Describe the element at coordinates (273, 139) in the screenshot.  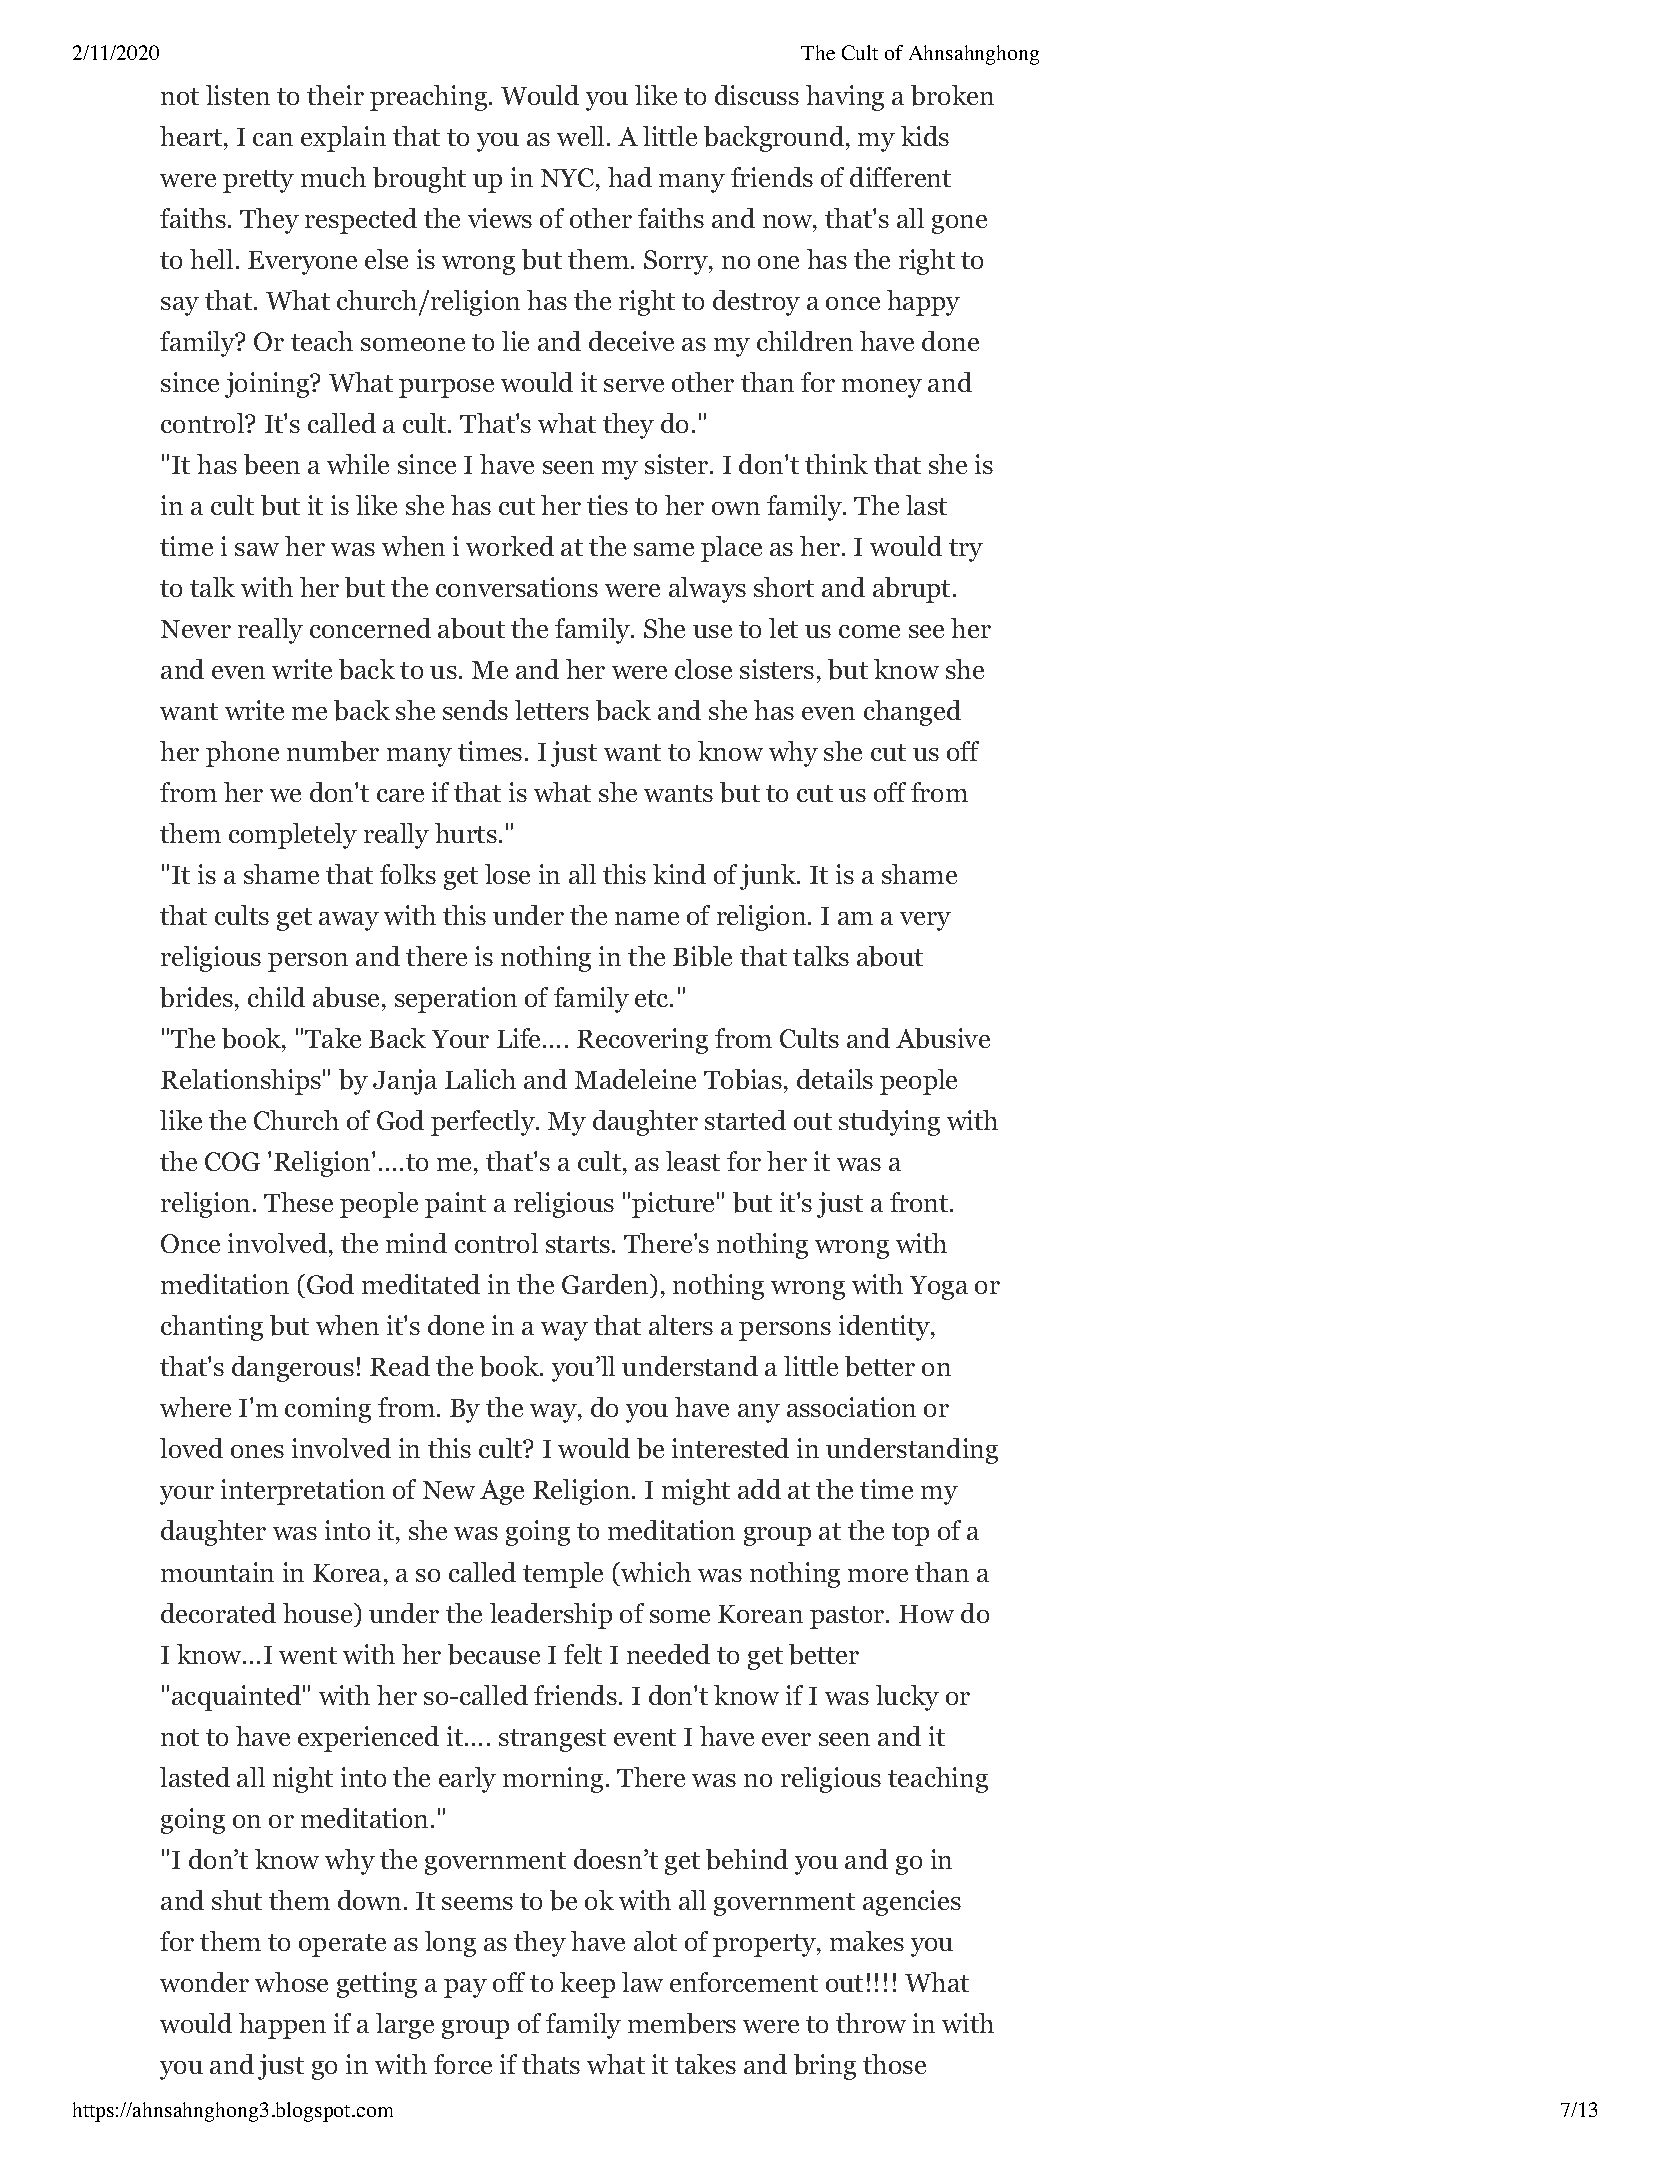
I see `can` at that location.
